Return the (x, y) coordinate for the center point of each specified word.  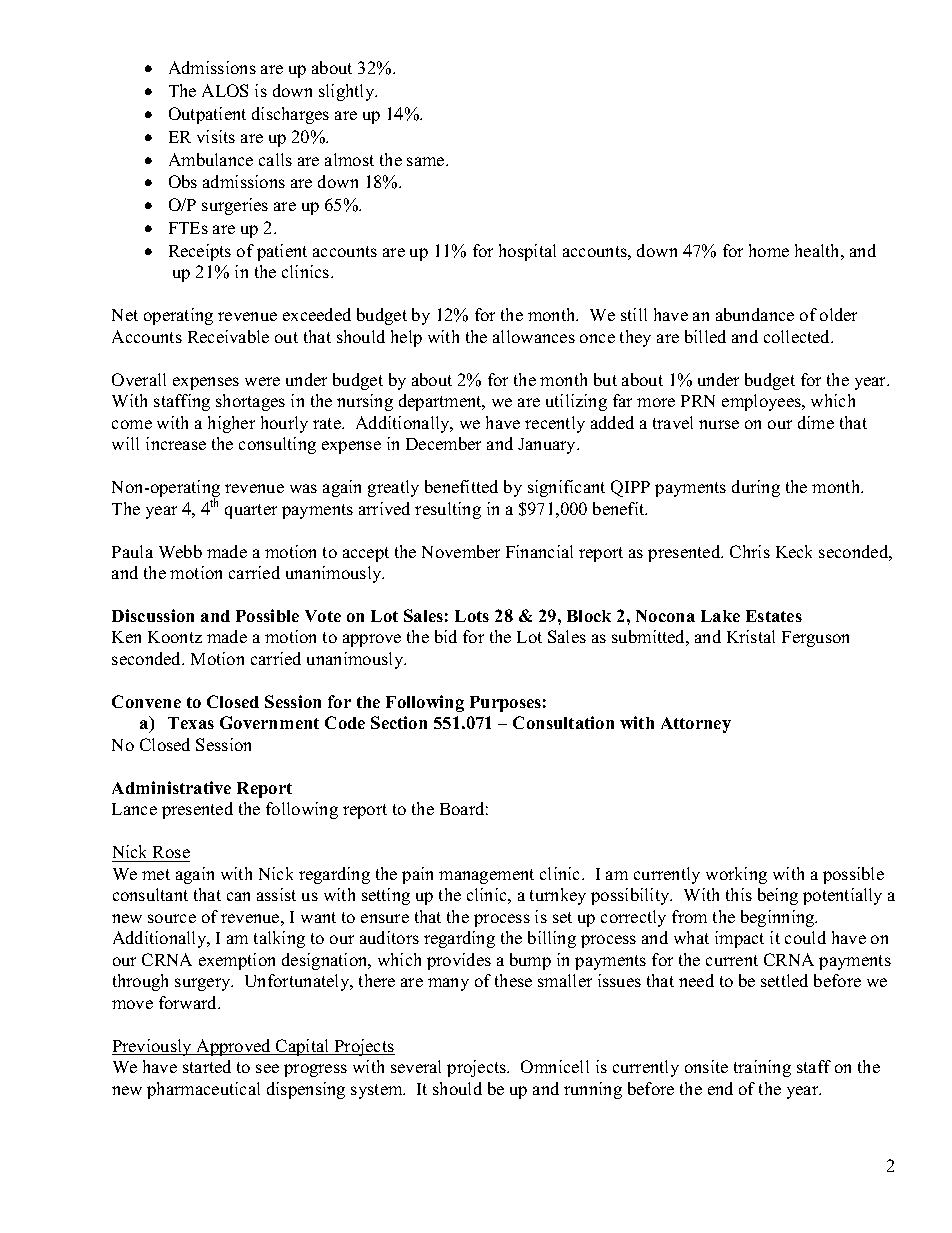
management (486, 876)
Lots (472, 616)
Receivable (228, 336)
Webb (180, 551)
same (427, 161)
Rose (170, 854)
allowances (534, 336)
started (207, 1066)
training (762, 1068)
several (416, 1066)
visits (216, 136)
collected (798, 336)
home (769, 250)
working (736, 875)
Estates (774, 616)
